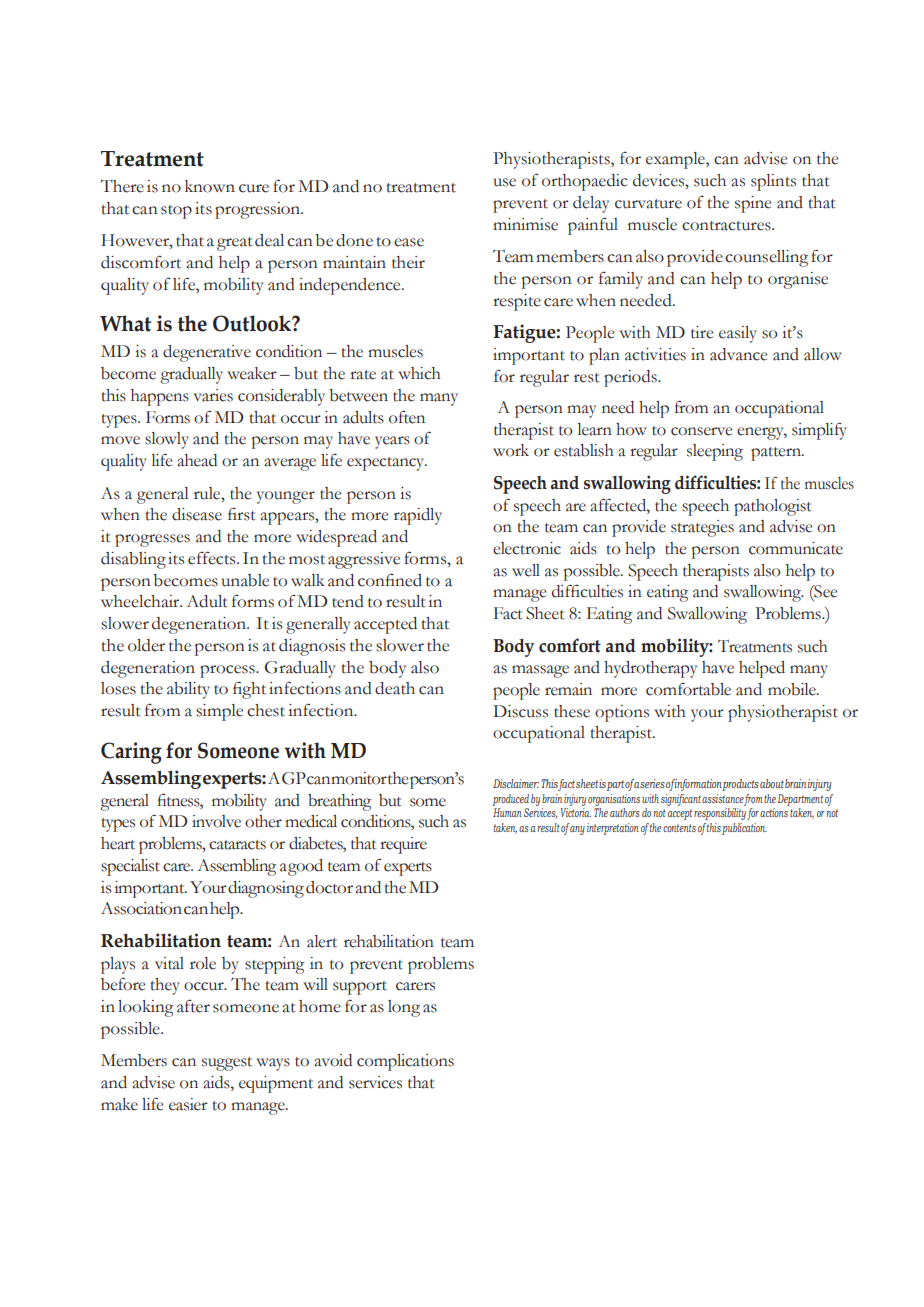 The width and height of the screenshot is (924, 1307). Describe the element at coordinates (540, 671) in the screenshot. I see `massage` at that location.
